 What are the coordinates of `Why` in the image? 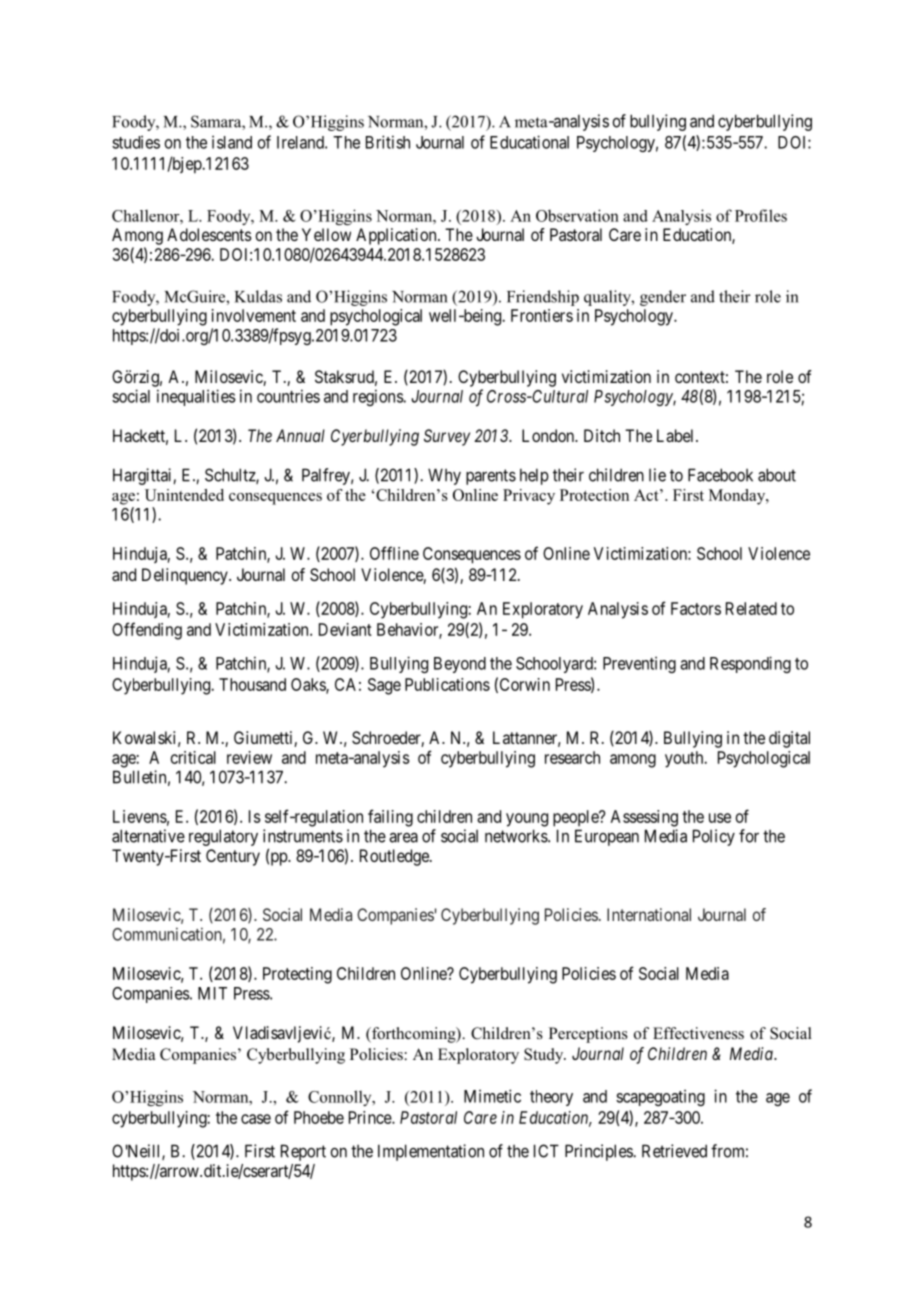 It's located at (444, 476).
